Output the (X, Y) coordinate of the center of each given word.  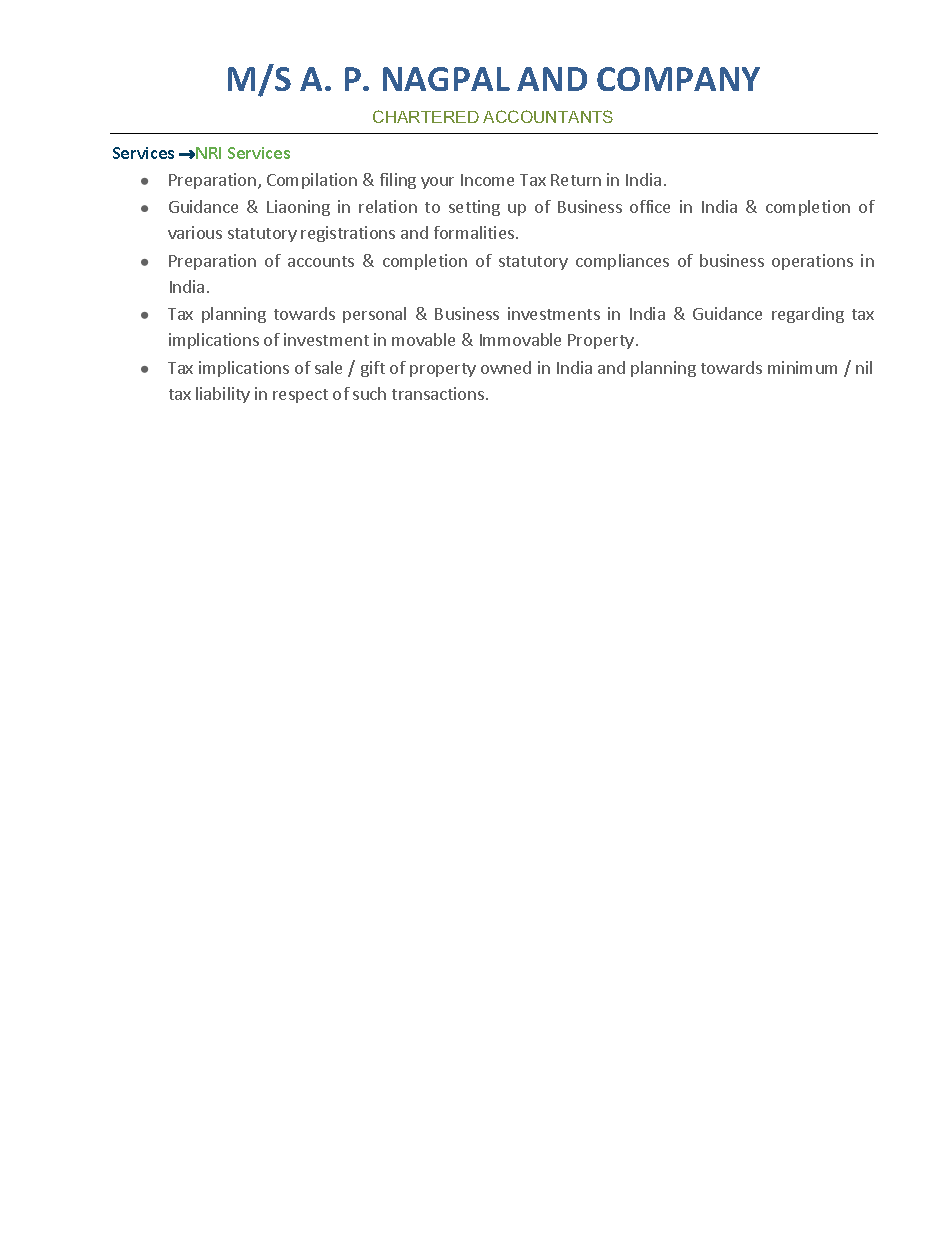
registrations (348, 234)
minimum (802, 367)
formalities (474, 232)
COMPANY (678, 79)
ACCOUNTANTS (548, 116)
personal (374, 315)
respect (300, 396)
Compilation (312, 181)
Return (576, 180)
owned (506, 367)
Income (487, 180)
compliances (622, 262)
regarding (808, 315)
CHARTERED (426, 116)
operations (812, 262)
